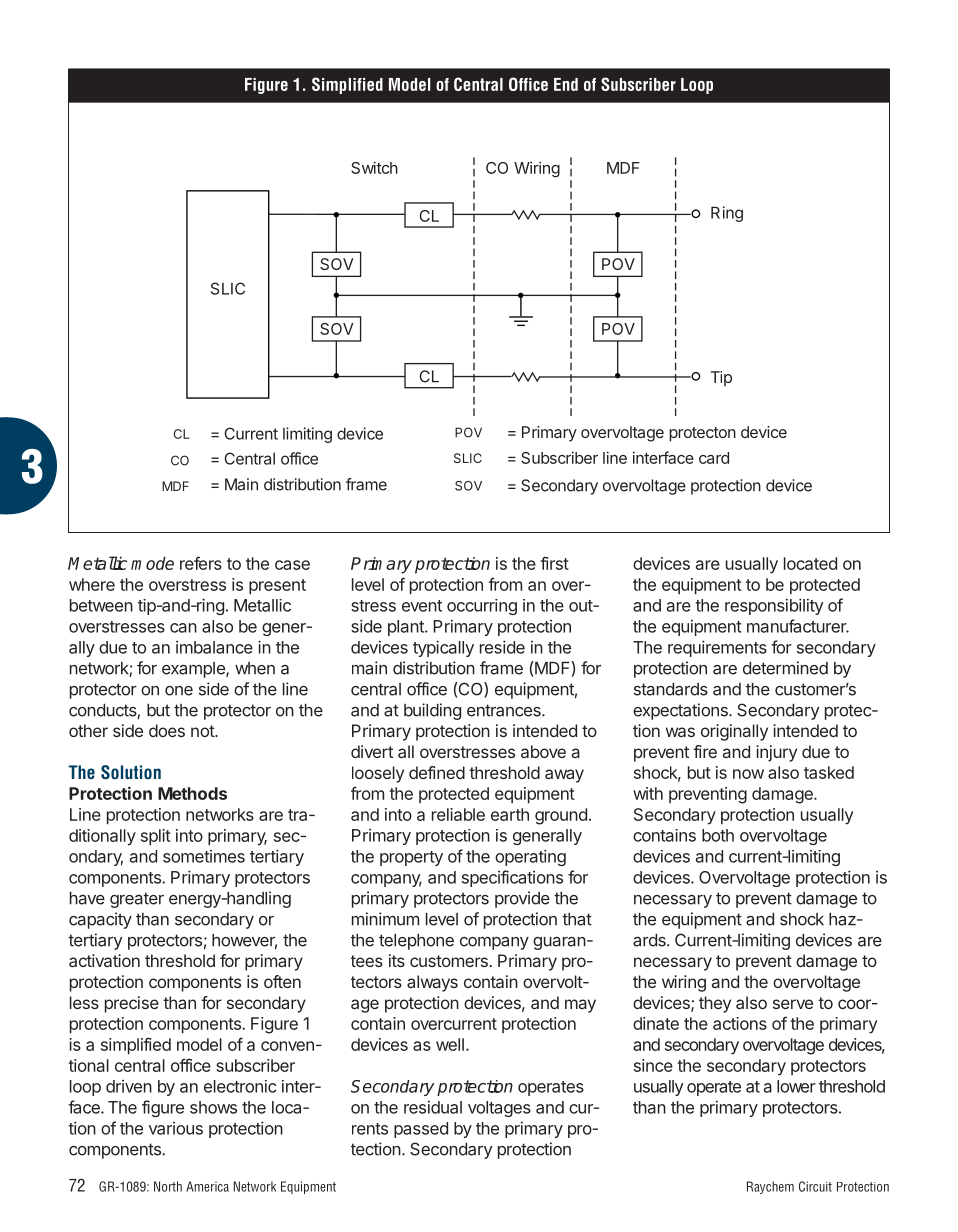 This screenshot has width=958, height=1232. Describe the element at coordinates (194, 670) in the screenshot. I see `example` at that location.
